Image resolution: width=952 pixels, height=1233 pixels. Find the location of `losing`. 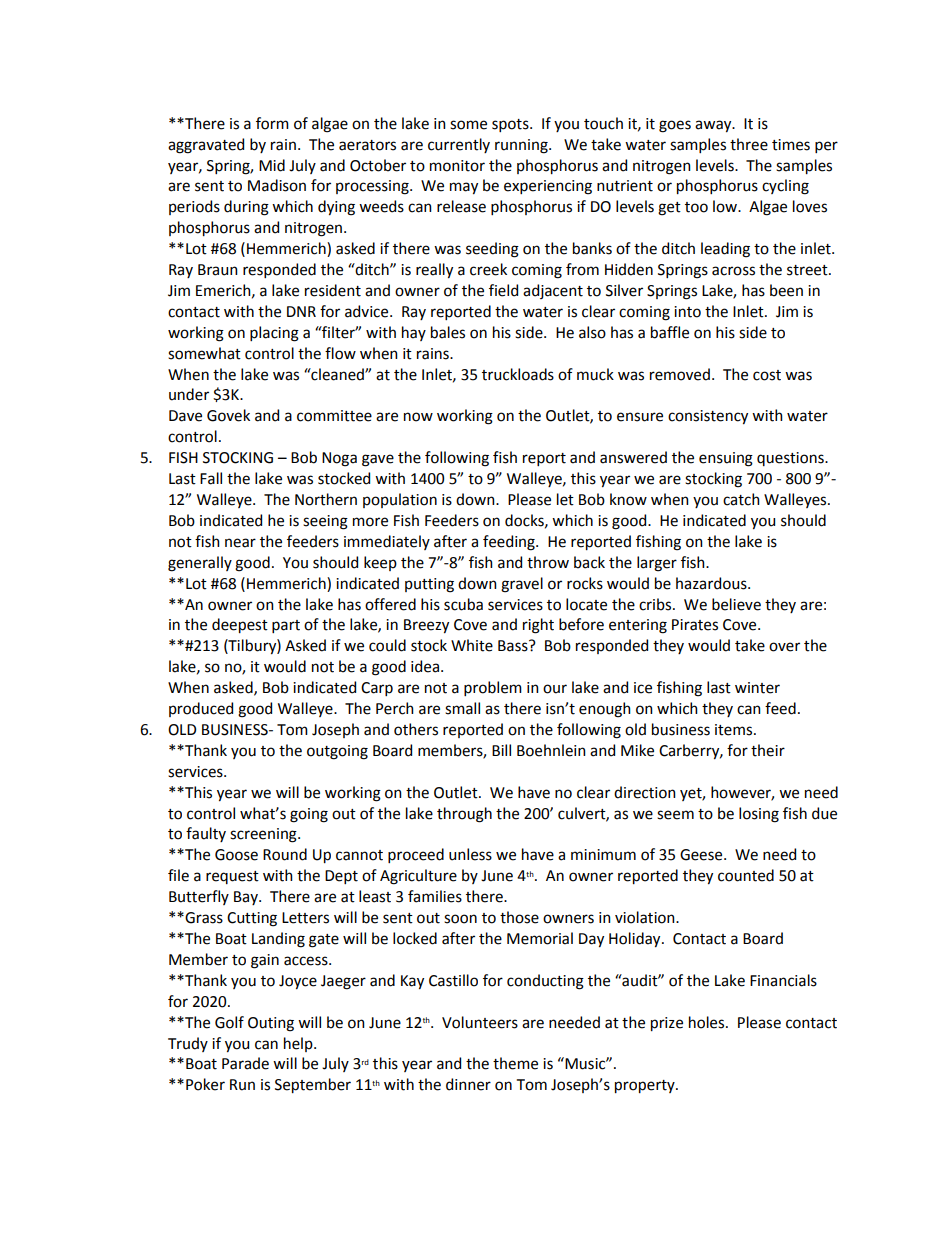

losing is located at coordinates (759, 815).
